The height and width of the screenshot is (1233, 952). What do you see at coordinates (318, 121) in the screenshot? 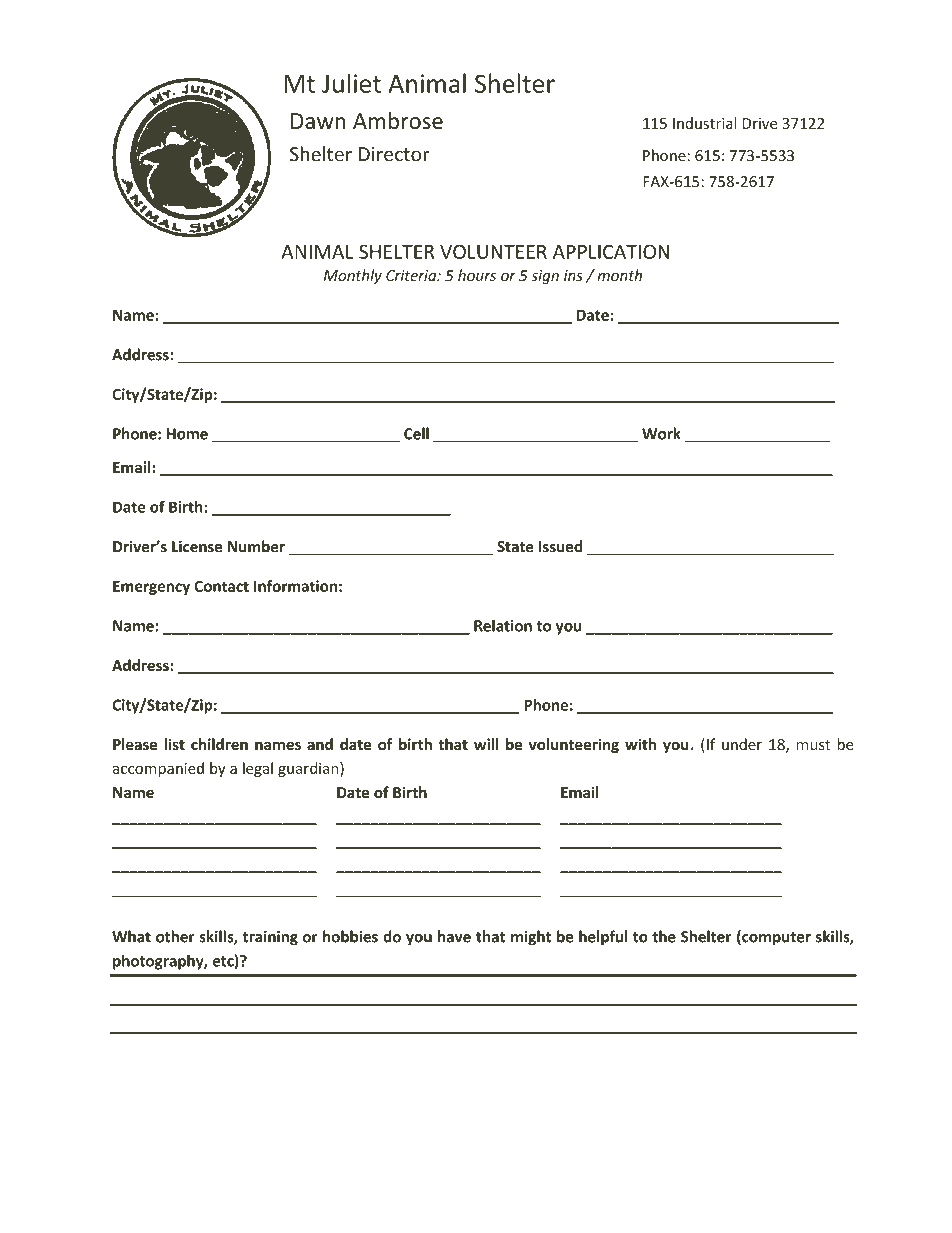
I see `Dawn` at bounding box center [318, 121].
